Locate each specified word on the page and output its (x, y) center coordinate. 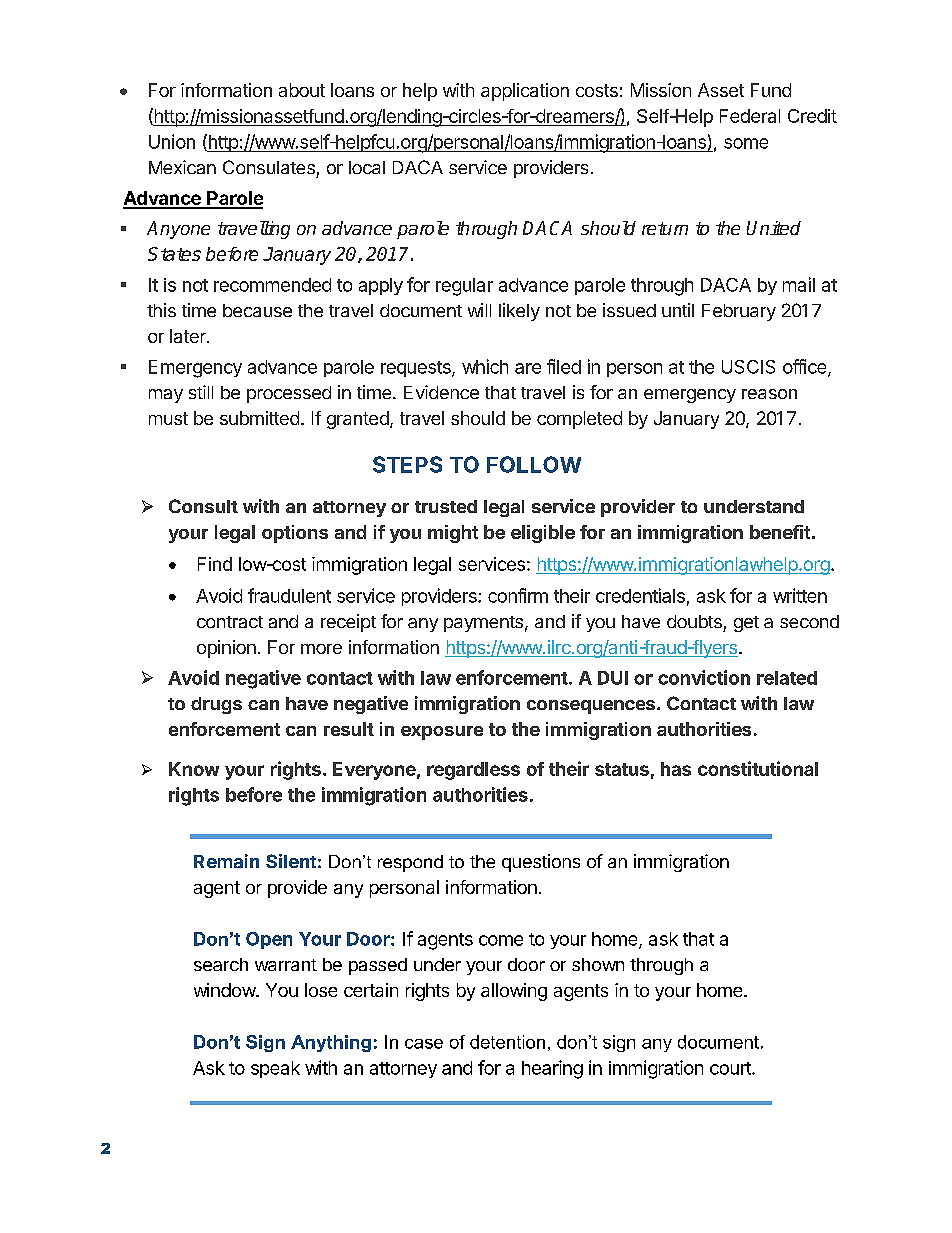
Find (215, 564)
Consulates (269, 167)
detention (507, 1042)
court (731, 1068)
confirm (518, 595)
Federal (750, 116)
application (525, 92)
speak (275, 1069)
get (746, 624)
